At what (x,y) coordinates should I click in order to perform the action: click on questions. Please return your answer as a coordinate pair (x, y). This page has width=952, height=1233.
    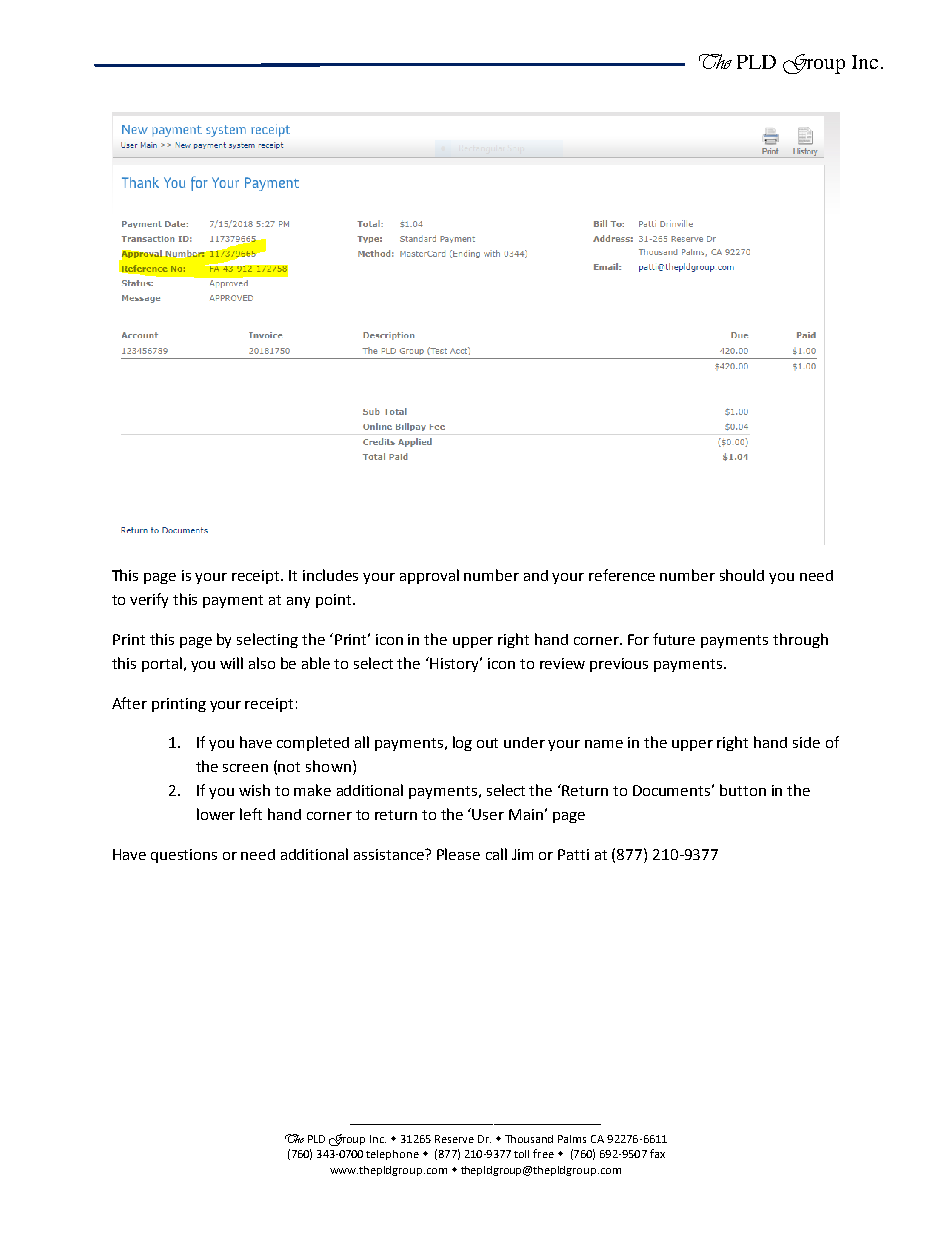
    Looking at the image, I should click on (184, 856).
